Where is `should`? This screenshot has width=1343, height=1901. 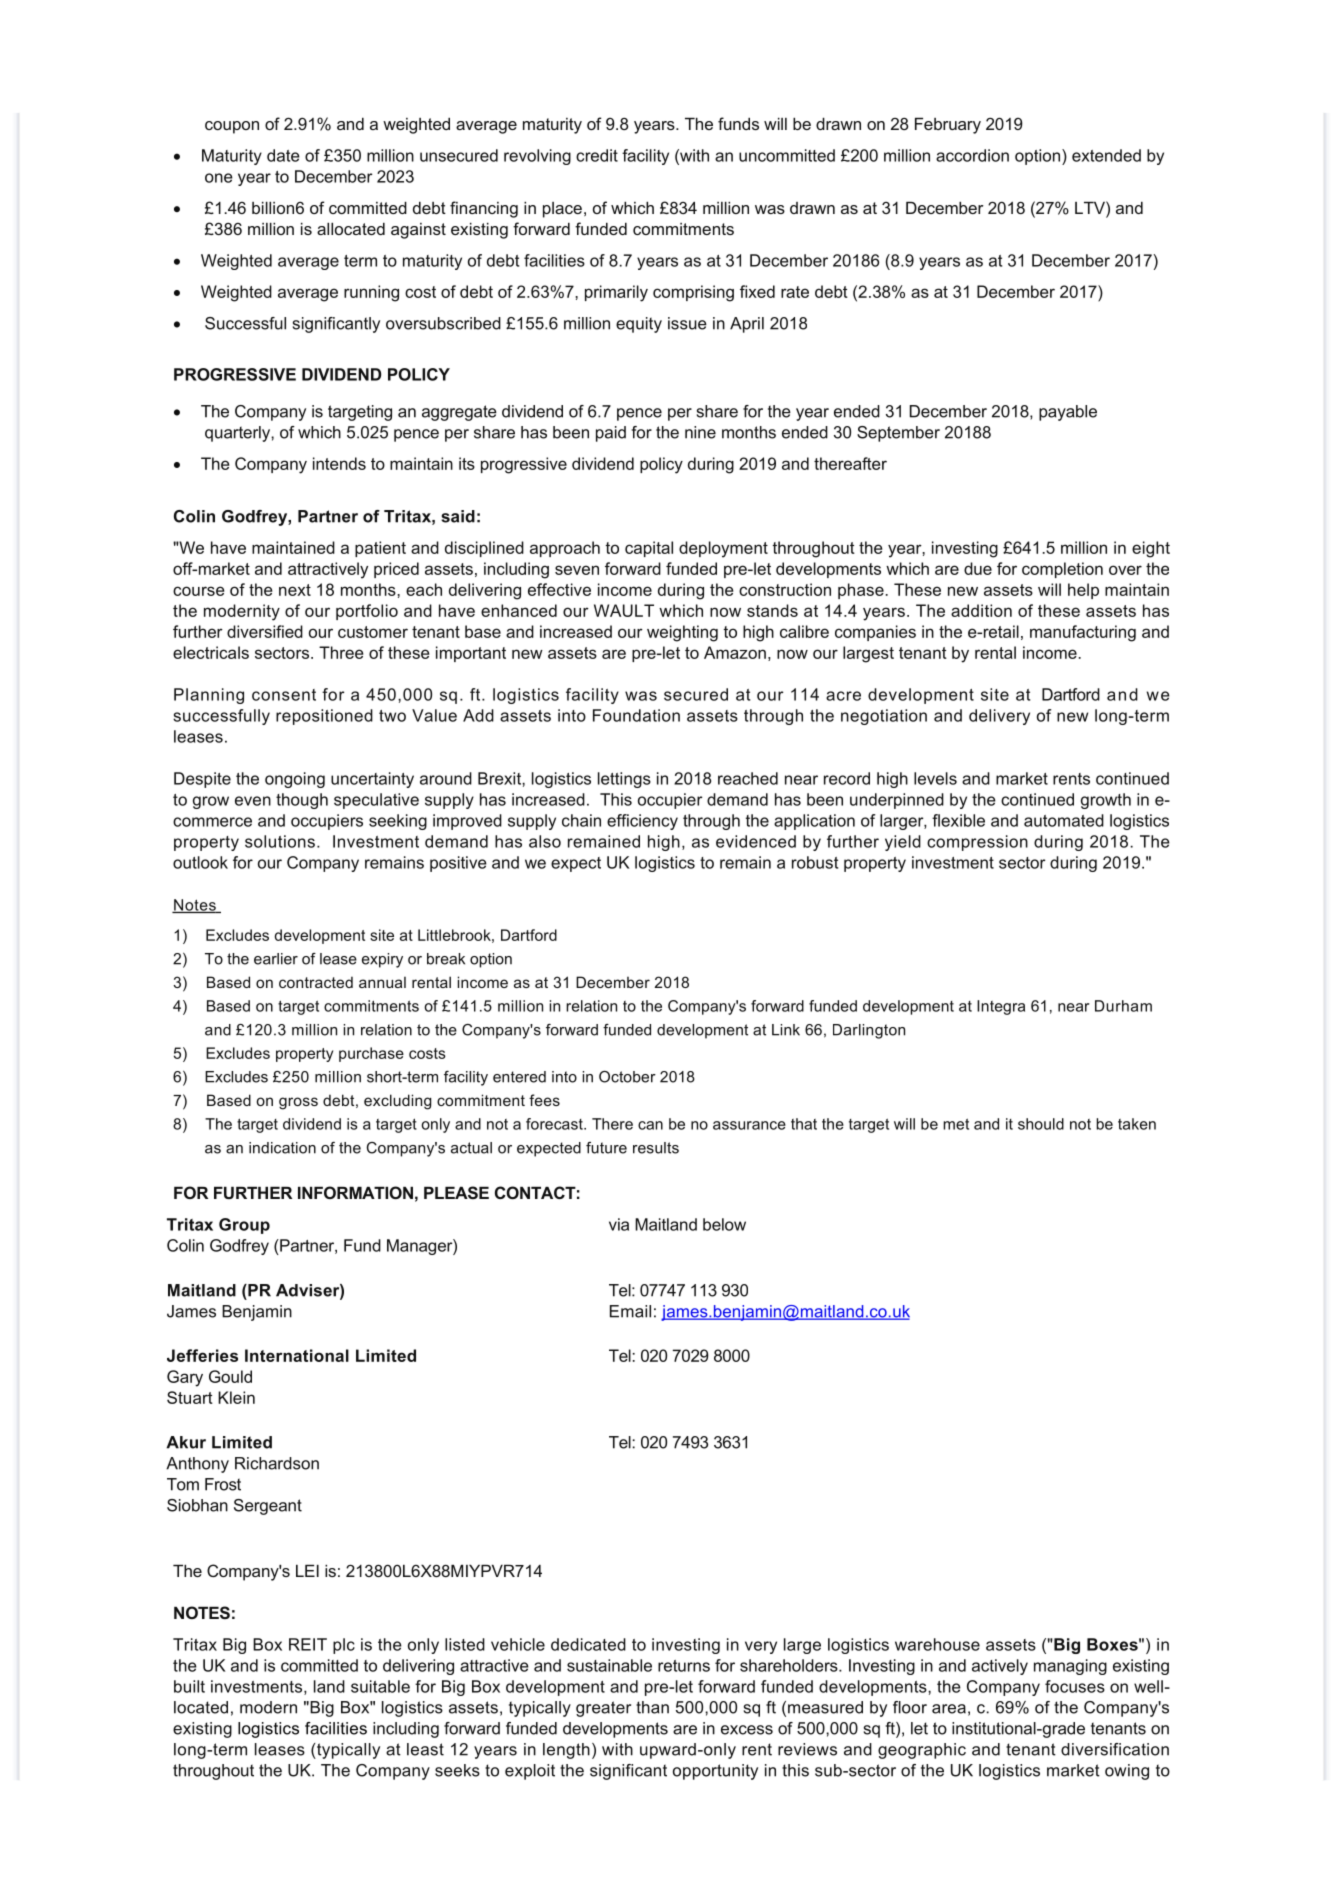
should is located at coordinates (1041, 1124).
